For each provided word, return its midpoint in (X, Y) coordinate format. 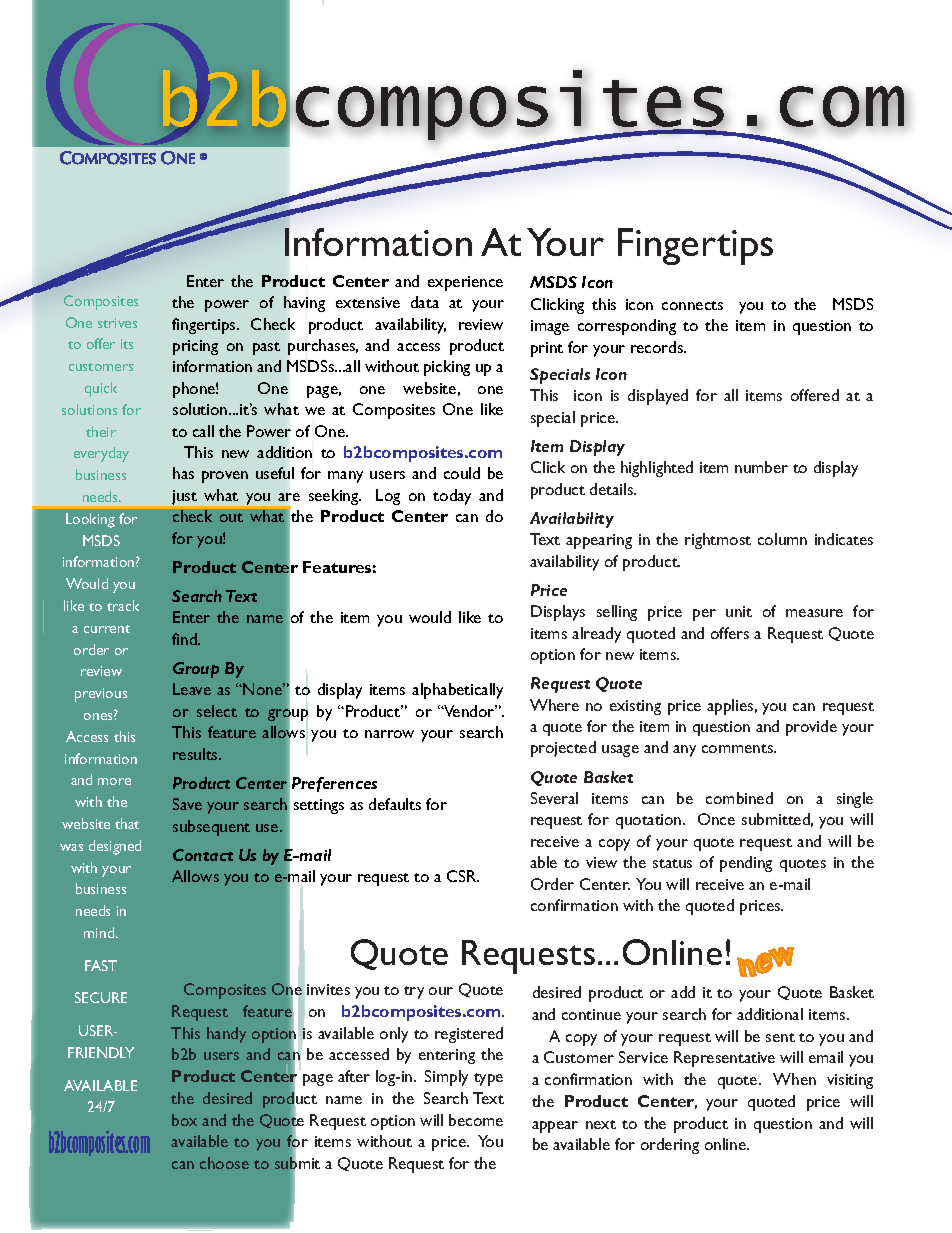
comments (738, 748)
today (452, 497)
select (217, 711)
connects (692, 305)
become (476, 1120)
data (425, 302)
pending (746, 864)
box (184, 1120)
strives (117, 323)
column (782, 539)
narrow (389, 734)
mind (100, 932)
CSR (463, 876)
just (184, 497)
